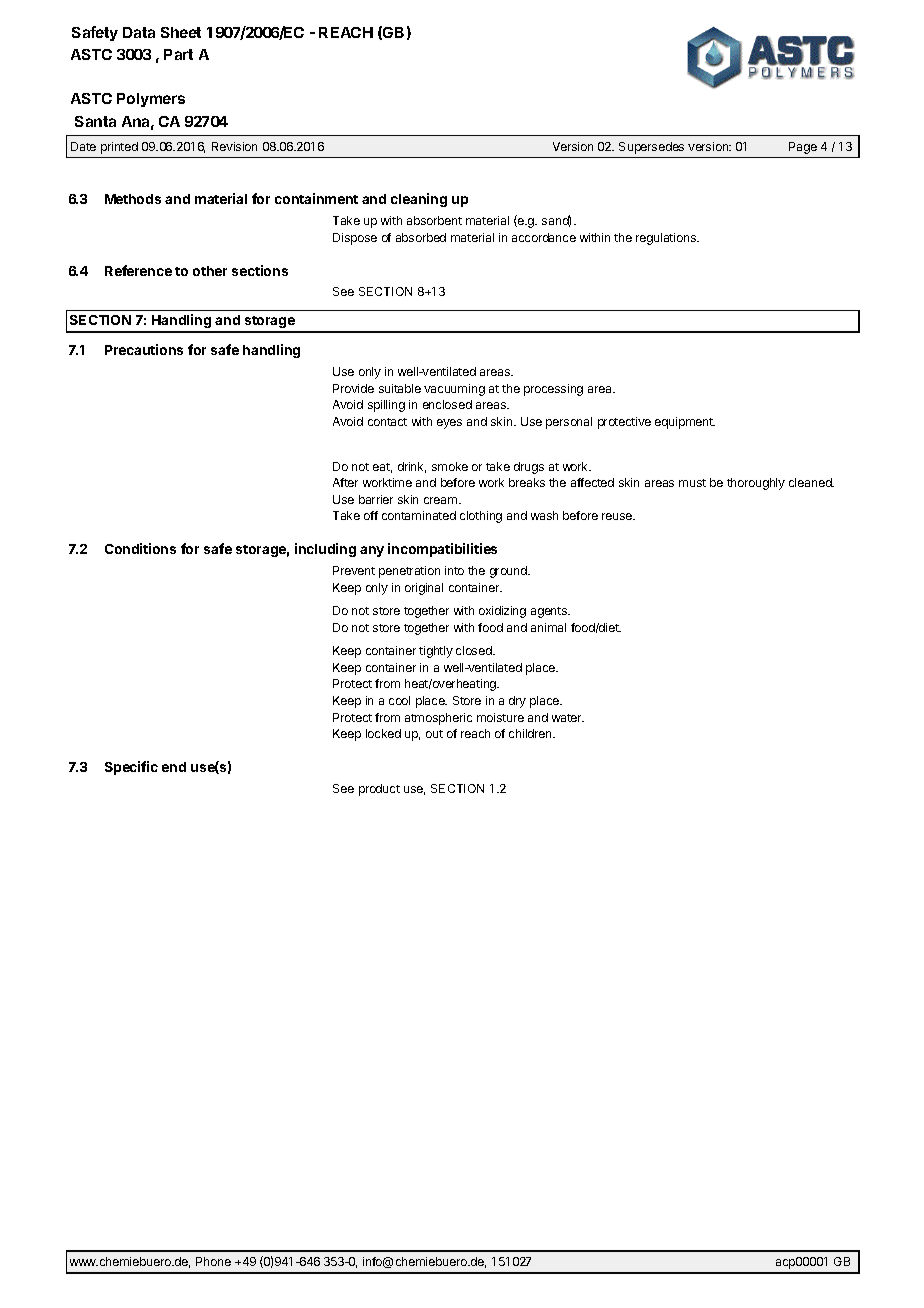 This screenshot has height=1308, width=924. What do you see at coordinates (651, 148) in the screenshot?
I see `Supersedes` at bounding box center [651, 148].
